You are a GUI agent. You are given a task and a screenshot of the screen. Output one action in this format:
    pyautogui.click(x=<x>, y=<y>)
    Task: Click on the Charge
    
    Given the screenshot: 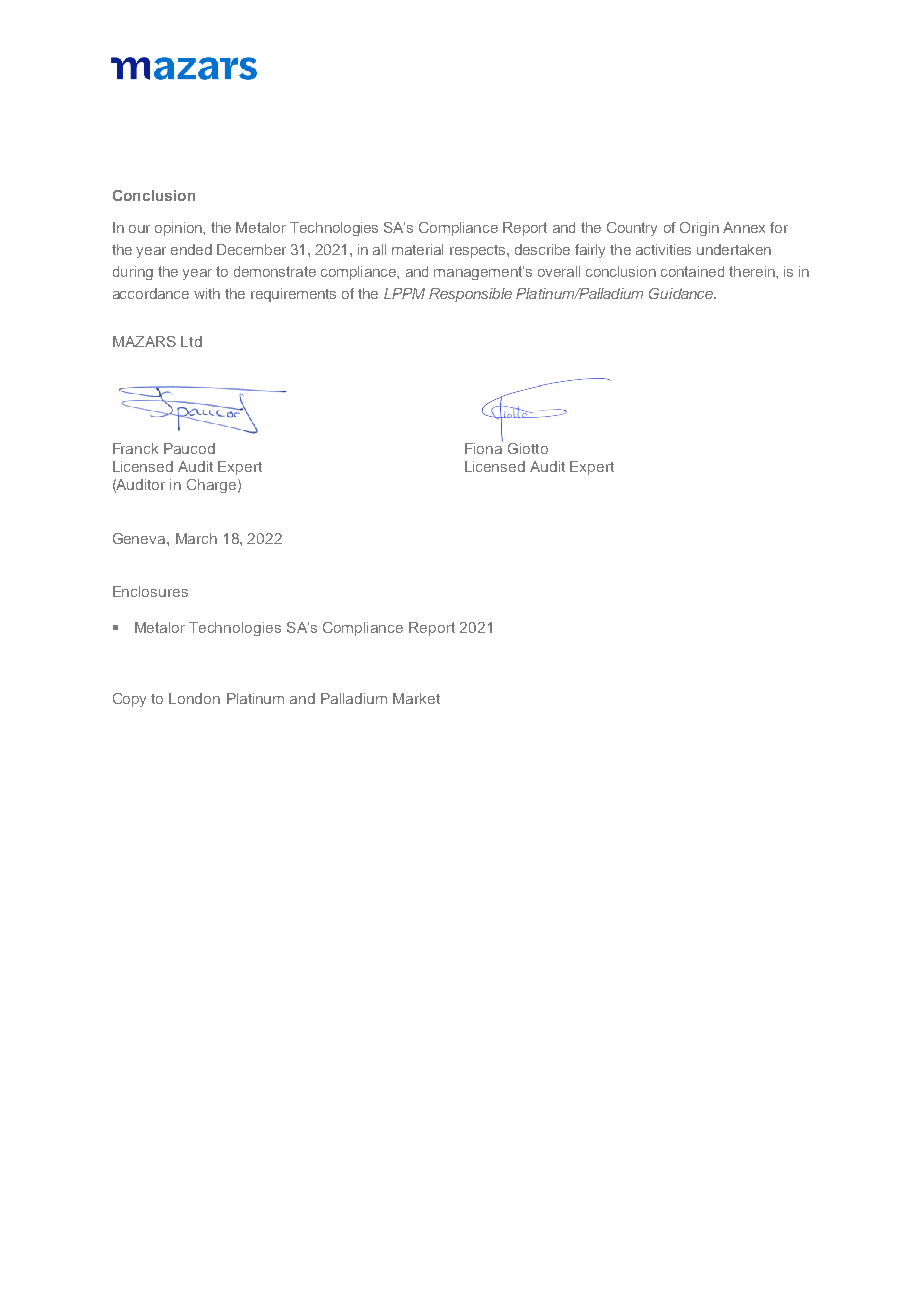 What is the action you would take?
    pyautogui.click(x=213, y=486)
